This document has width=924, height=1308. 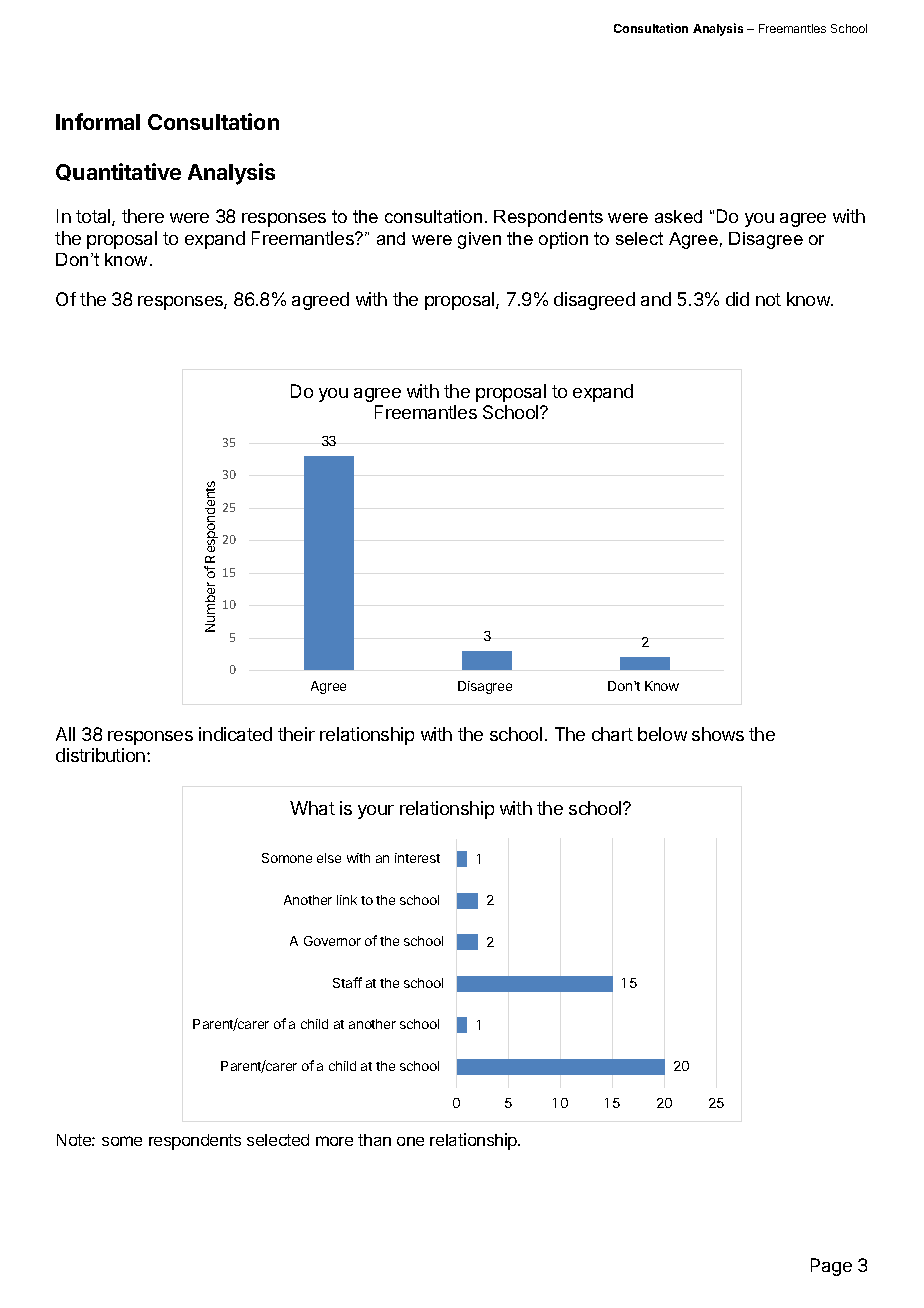 I want to click on their, so click(x=296, y=734).
